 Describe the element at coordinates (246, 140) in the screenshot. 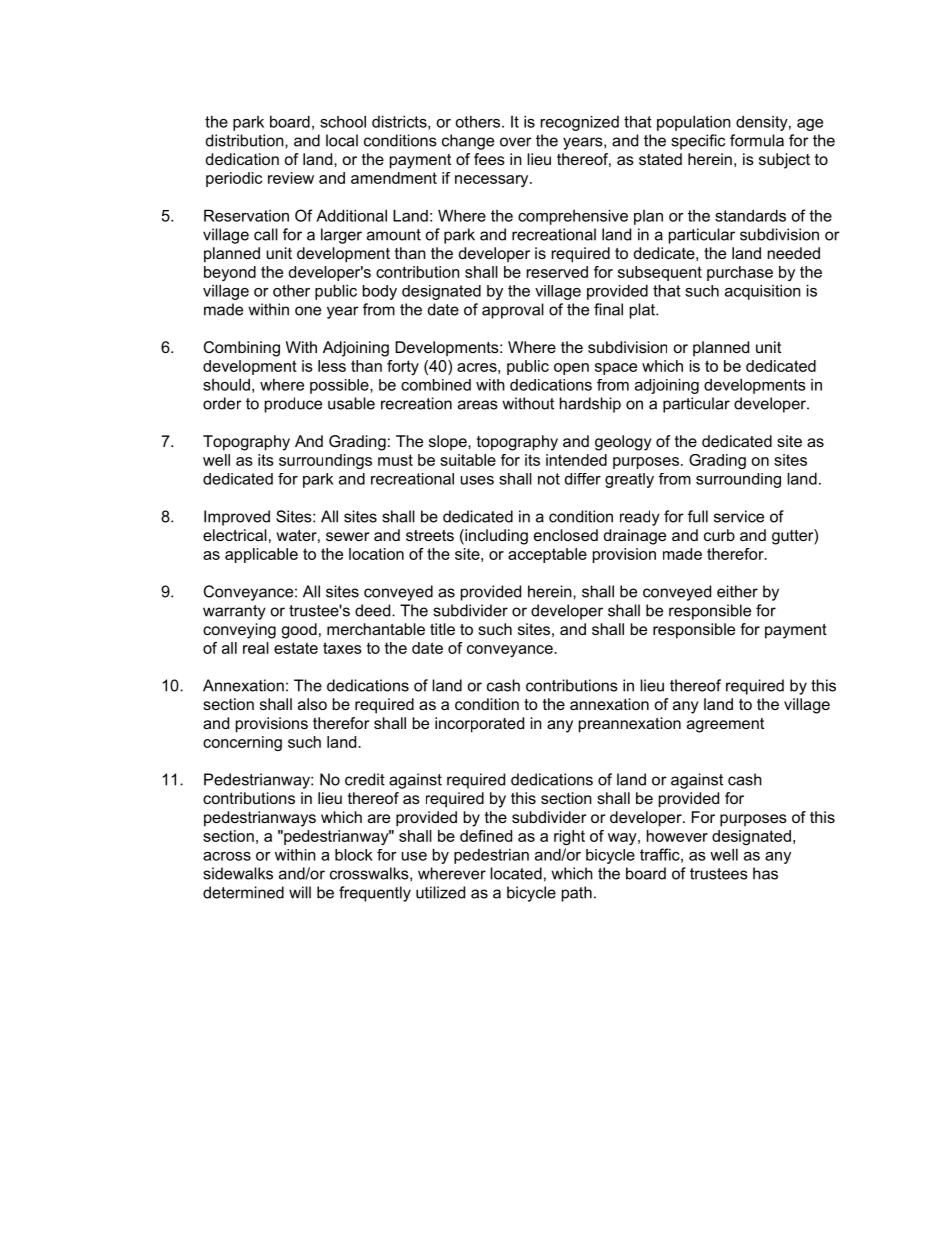

I see `distribution` at that location.
